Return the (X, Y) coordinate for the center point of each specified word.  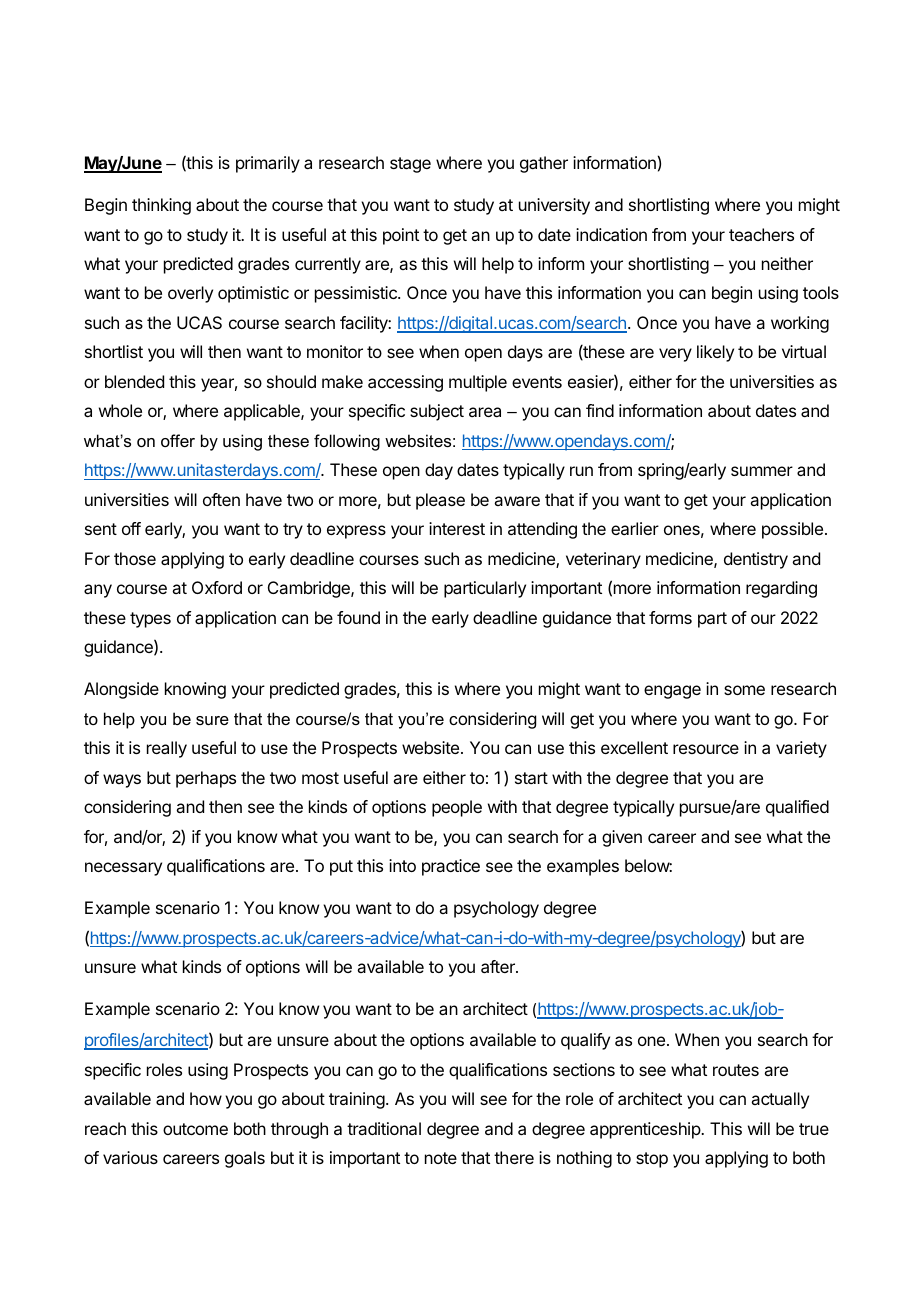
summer (762, 471)
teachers (761, 234)
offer (178, 440)
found (358, 617)
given (622, 838)
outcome (195, 1129)
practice (451, 867)
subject (437, 412)
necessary (123, 869)
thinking (161, 206)
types (150, 620)
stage (410, 165)
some (744, 690)
